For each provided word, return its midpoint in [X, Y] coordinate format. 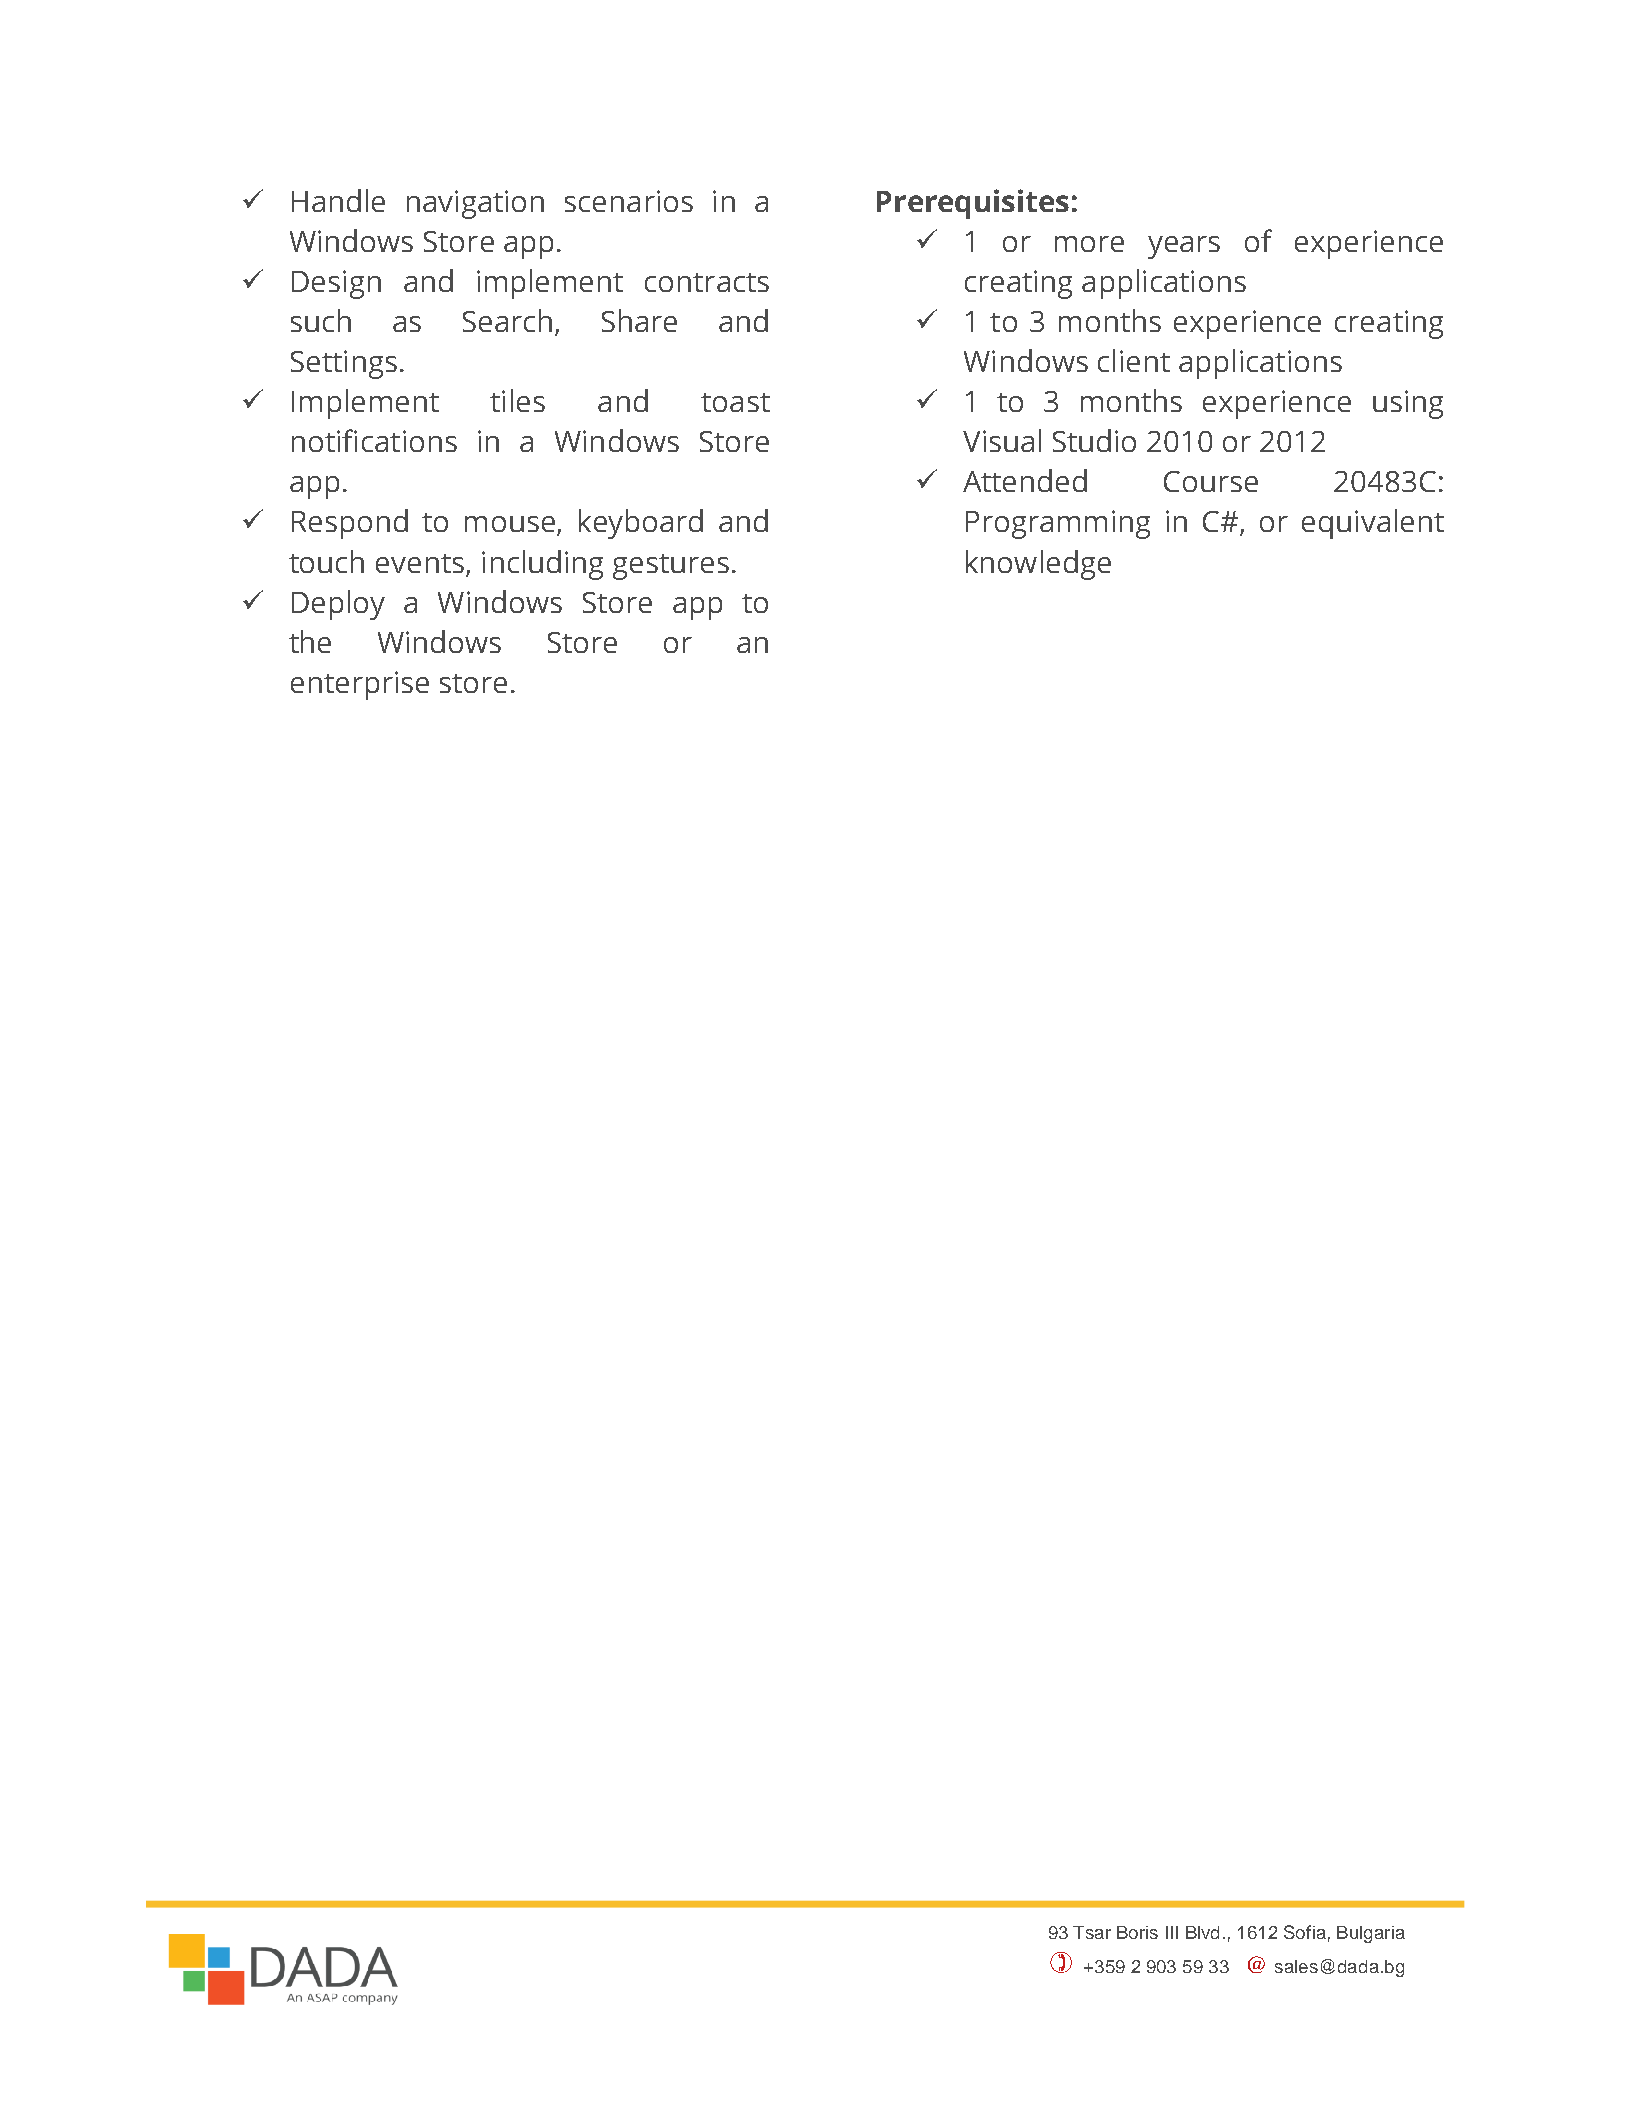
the [310, 641]
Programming [1058, 524]
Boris [1137, 1932]
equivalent [1373, 524]
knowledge [1038, 565]
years [1184, 247]
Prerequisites [973, 204]
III [1172, 1932]
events [420, 563]
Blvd [1202, 1932]
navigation [475, 204]
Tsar [1092, 1932]
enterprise [360, 685]
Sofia [1305, 1932]
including [542, 565]
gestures [671, 567]
